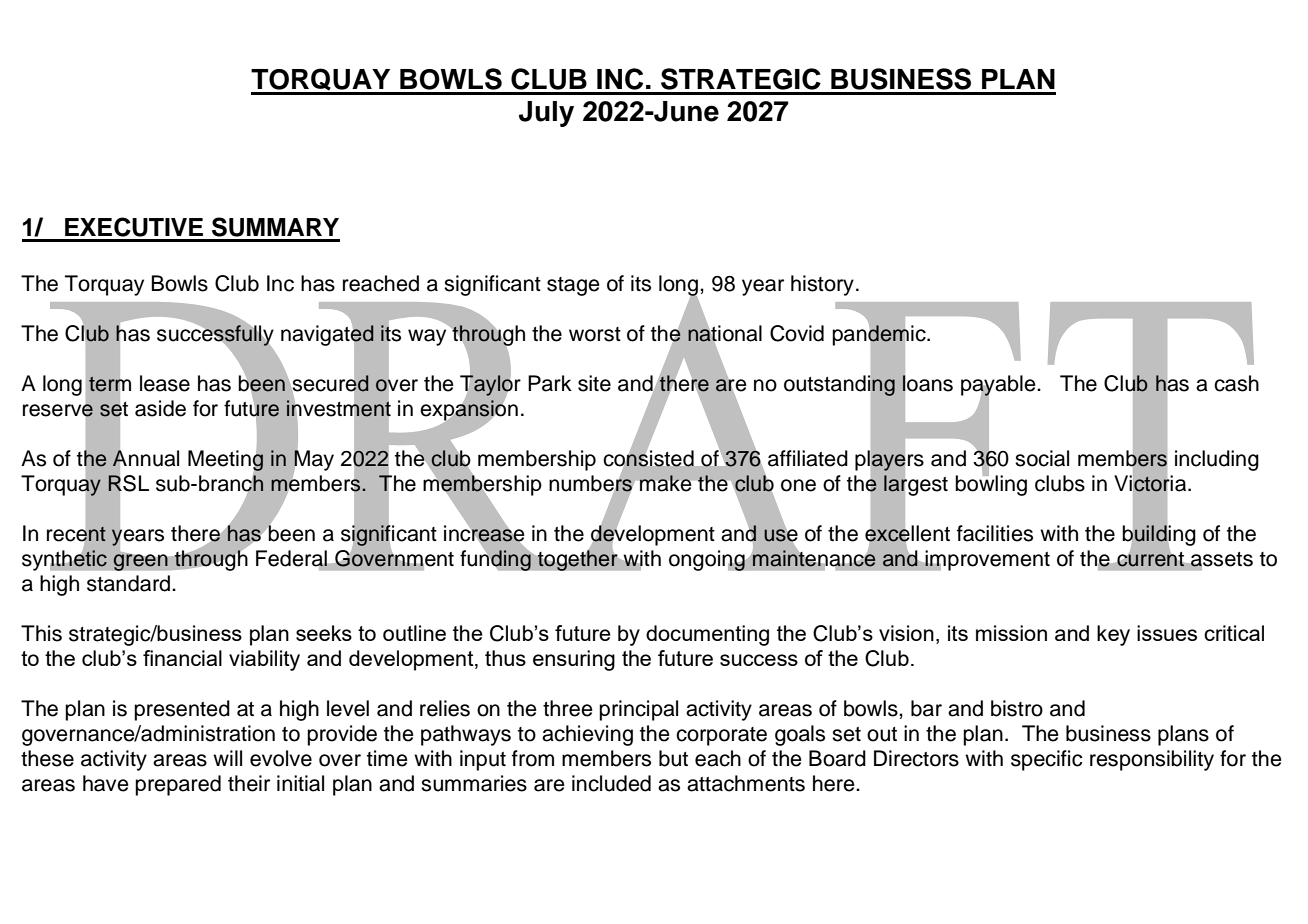 Image resolution: width=1308 pixels, height=924 pixels. What do you see at coordinates (546, 114) in the page?
I see `July` at bounding box center [546, 114].
